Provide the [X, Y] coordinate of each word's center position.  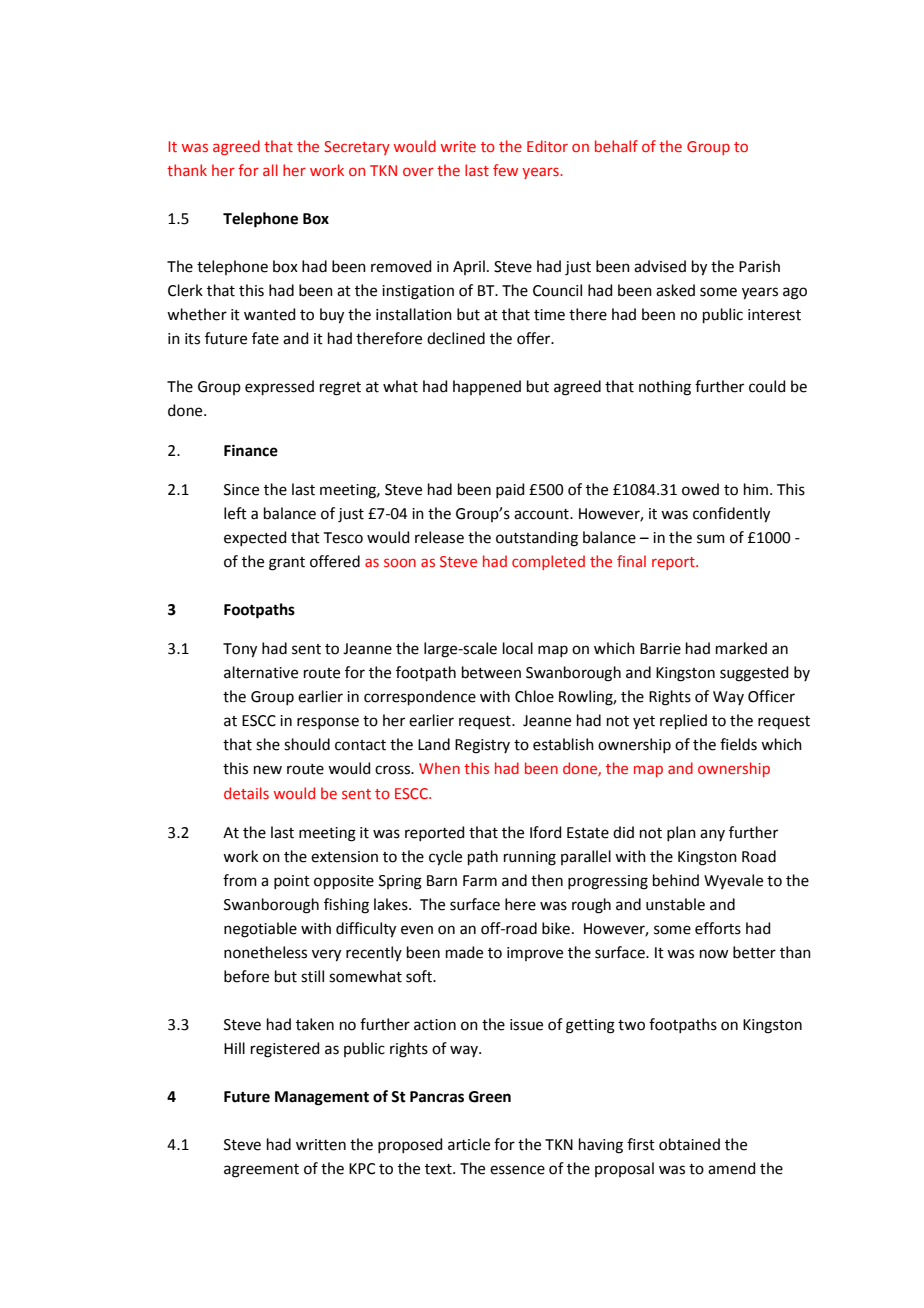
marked [741, 648]
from [240, 880]
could [767, 386]
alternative [261, 672]
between [491, 672]
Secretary [357, 148]
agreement [261, 1171]
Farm [480, 881]
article [469, 1144]
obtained [689, 1144]
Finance [251, 450]
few [505, 170]
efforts [718, 928]
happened [487, 387]
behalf [616, 146]
